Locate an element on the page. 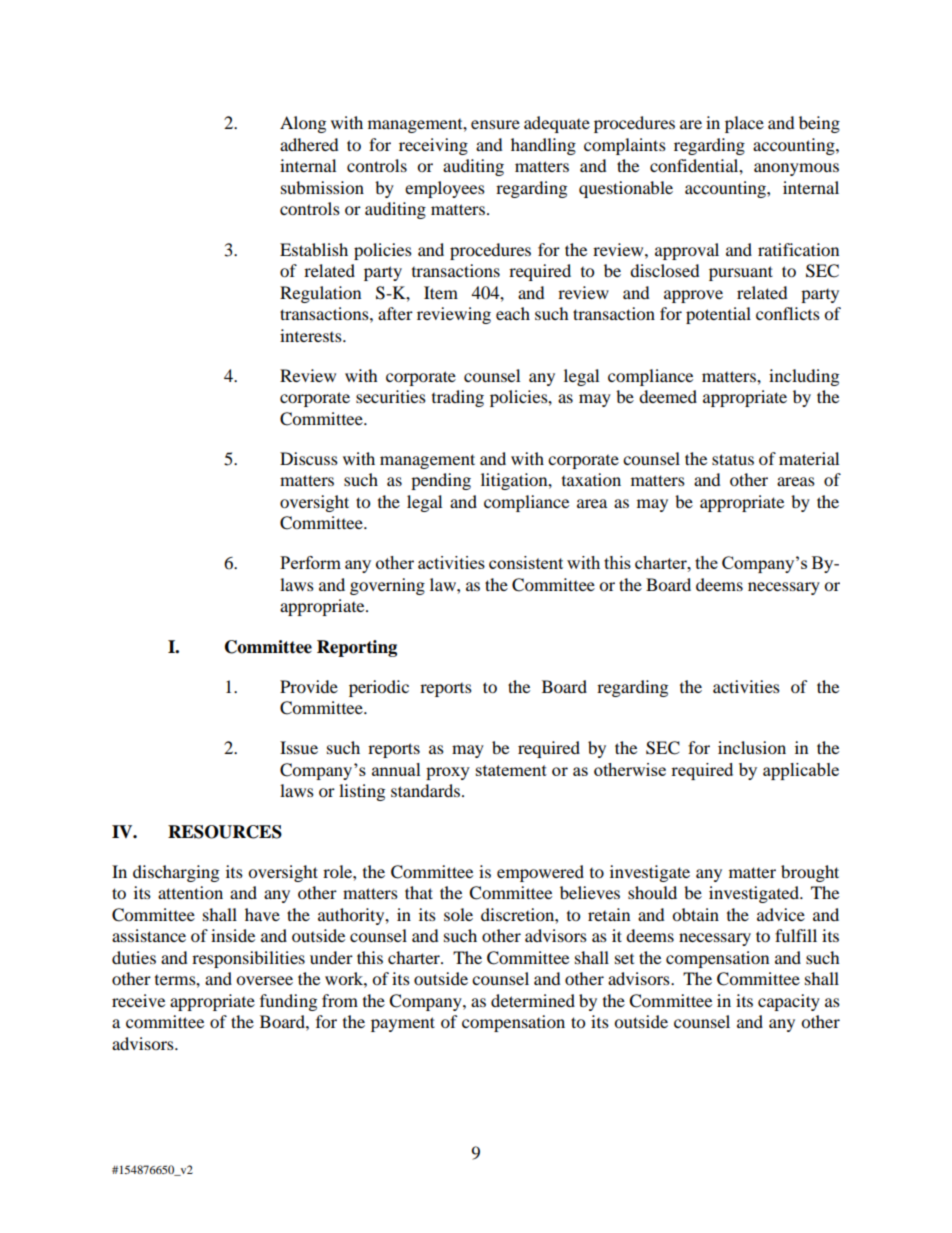 The image size is (952, 1233). inclusion is located at coordinates (752, 747).
